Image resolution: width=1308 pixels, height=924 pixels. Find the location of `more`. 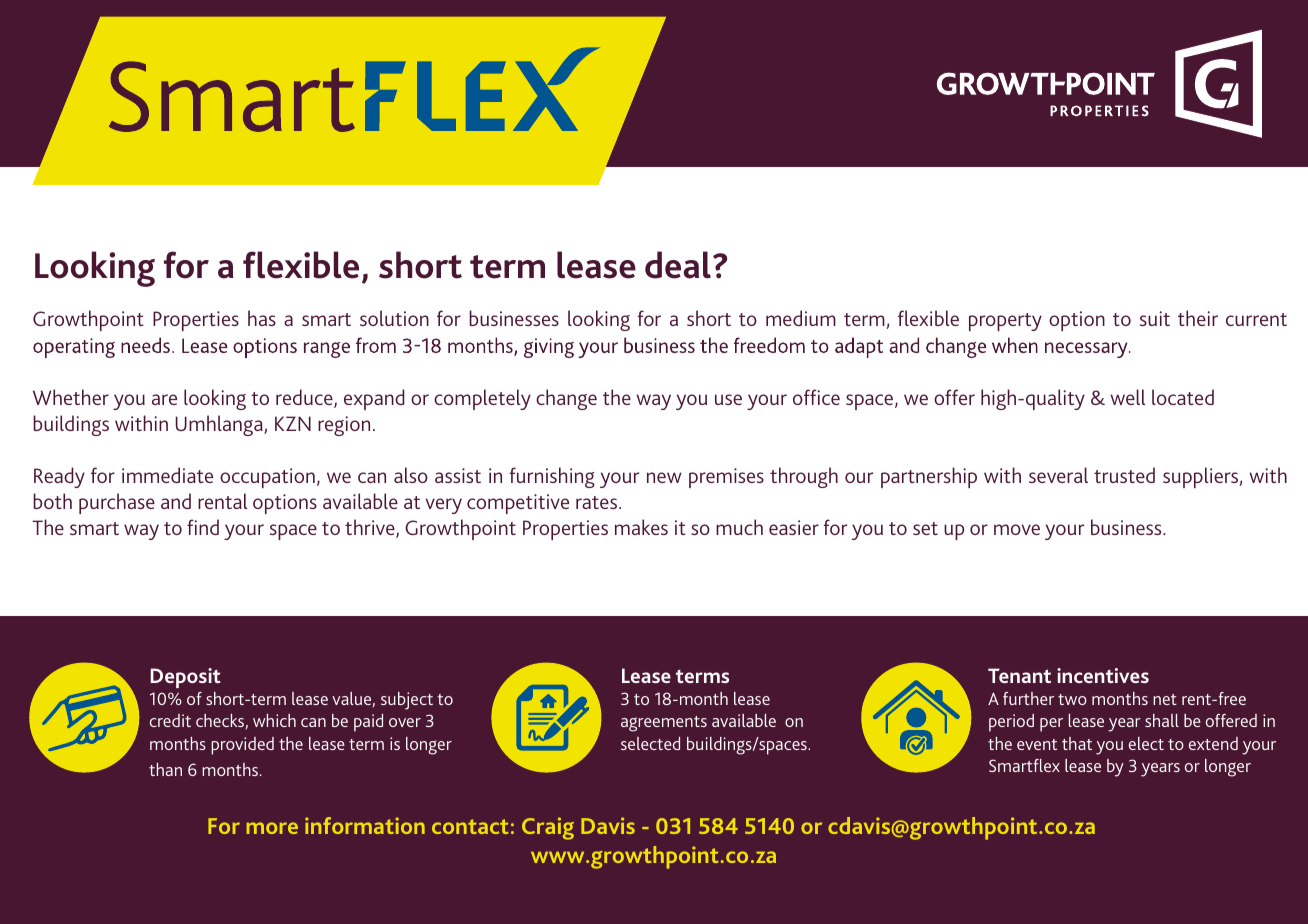

more is located at coordinates (272, 828).
